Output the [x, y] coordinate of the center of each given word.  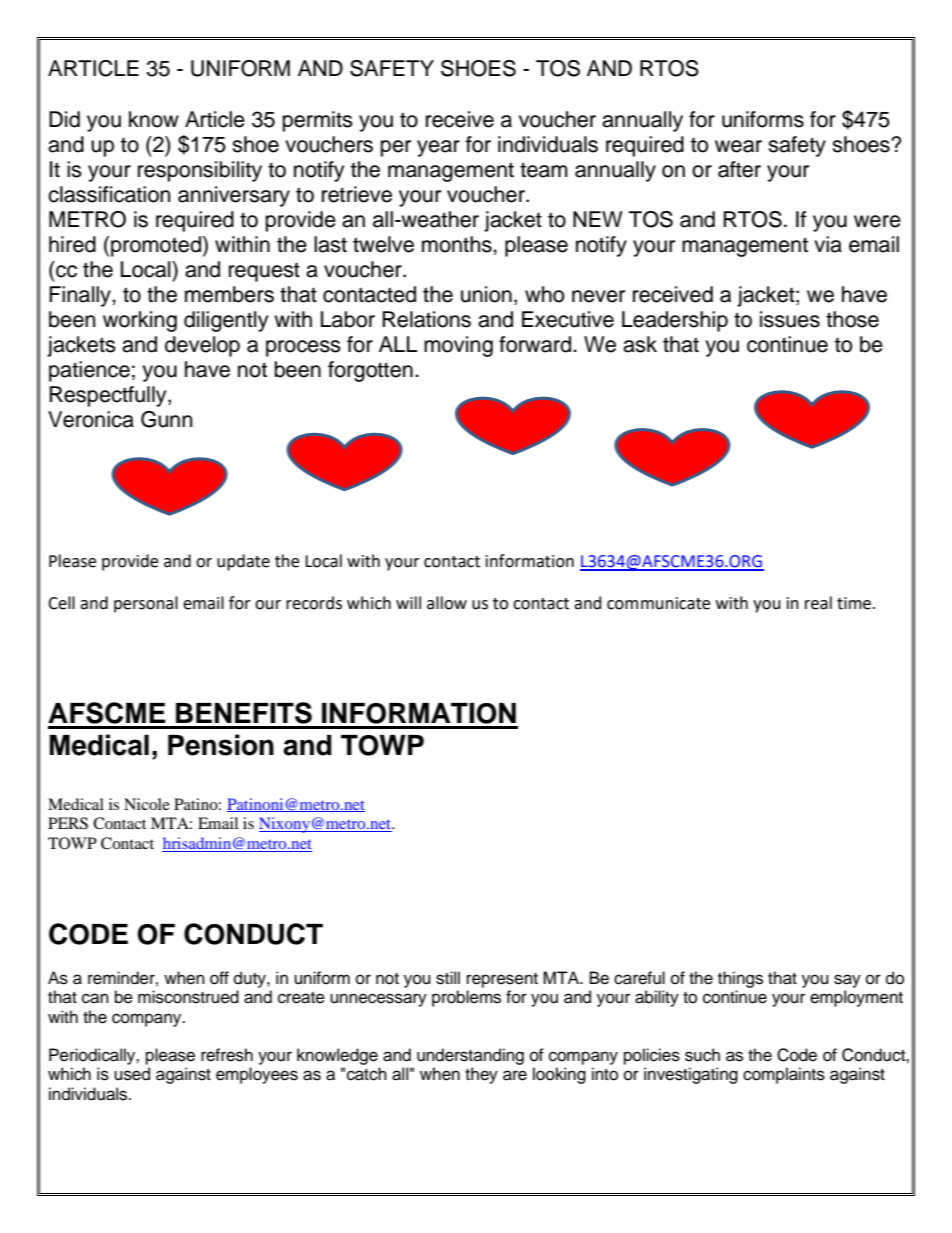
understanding [470, 1056]
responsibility [200, 171]
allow [447, 603]
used [132, 1074]
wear [738, 146]
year [438, 148]
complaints [784, 1075]
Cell [61, 603]
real [818, 603]
